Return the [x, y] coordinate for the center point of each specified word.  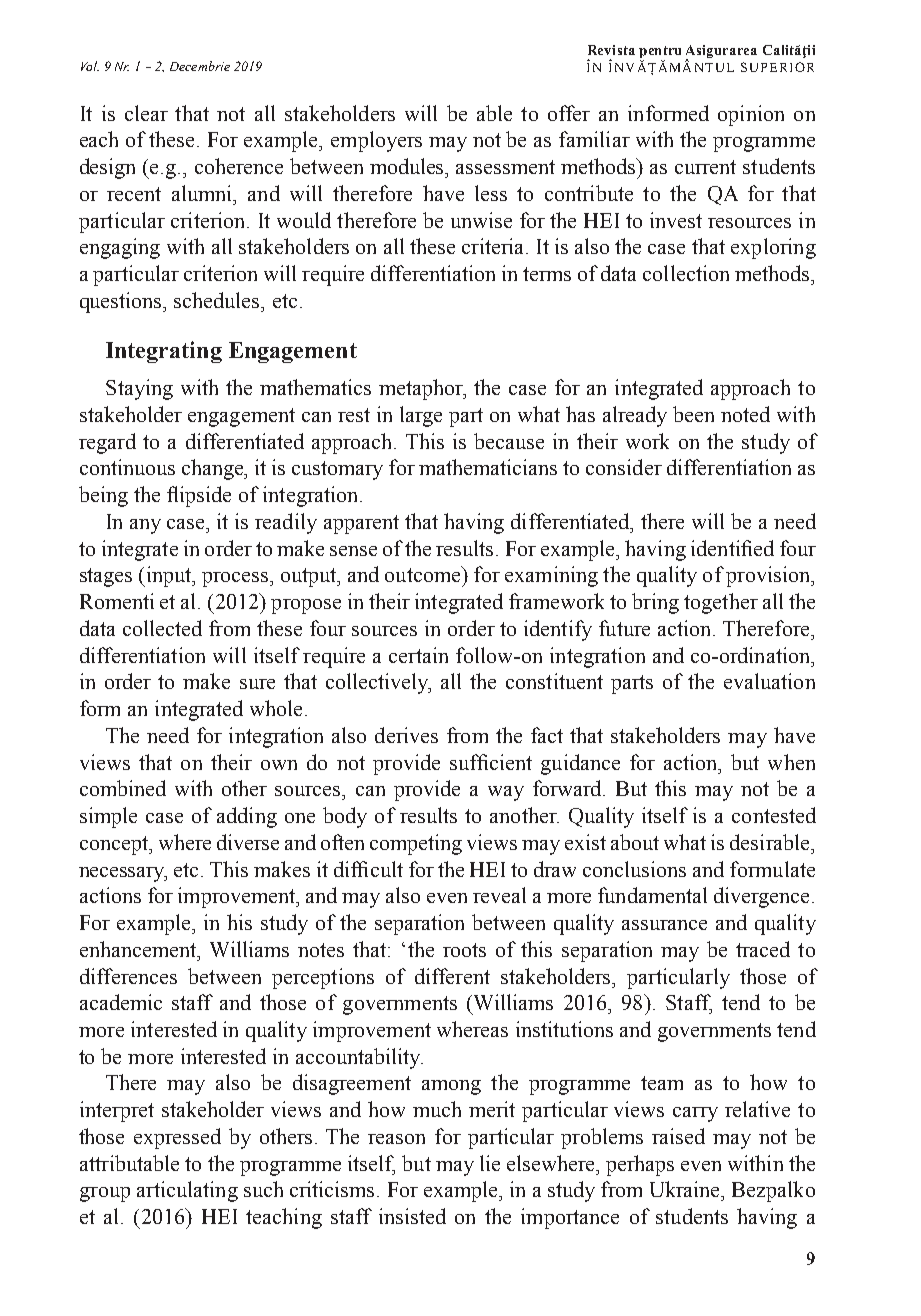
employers [376, 141]
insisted [412, 1216]
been [693, 414]
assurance [664, 925]
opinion [751, 115]
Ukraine [686, 1189]
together [721, 603]
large [421, 416]
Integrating [164, 352]
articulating [187, 1191]
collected [162, 628]
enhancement [139, 949]
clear [146, 113]
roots [464, 950]
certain [418, 655]
